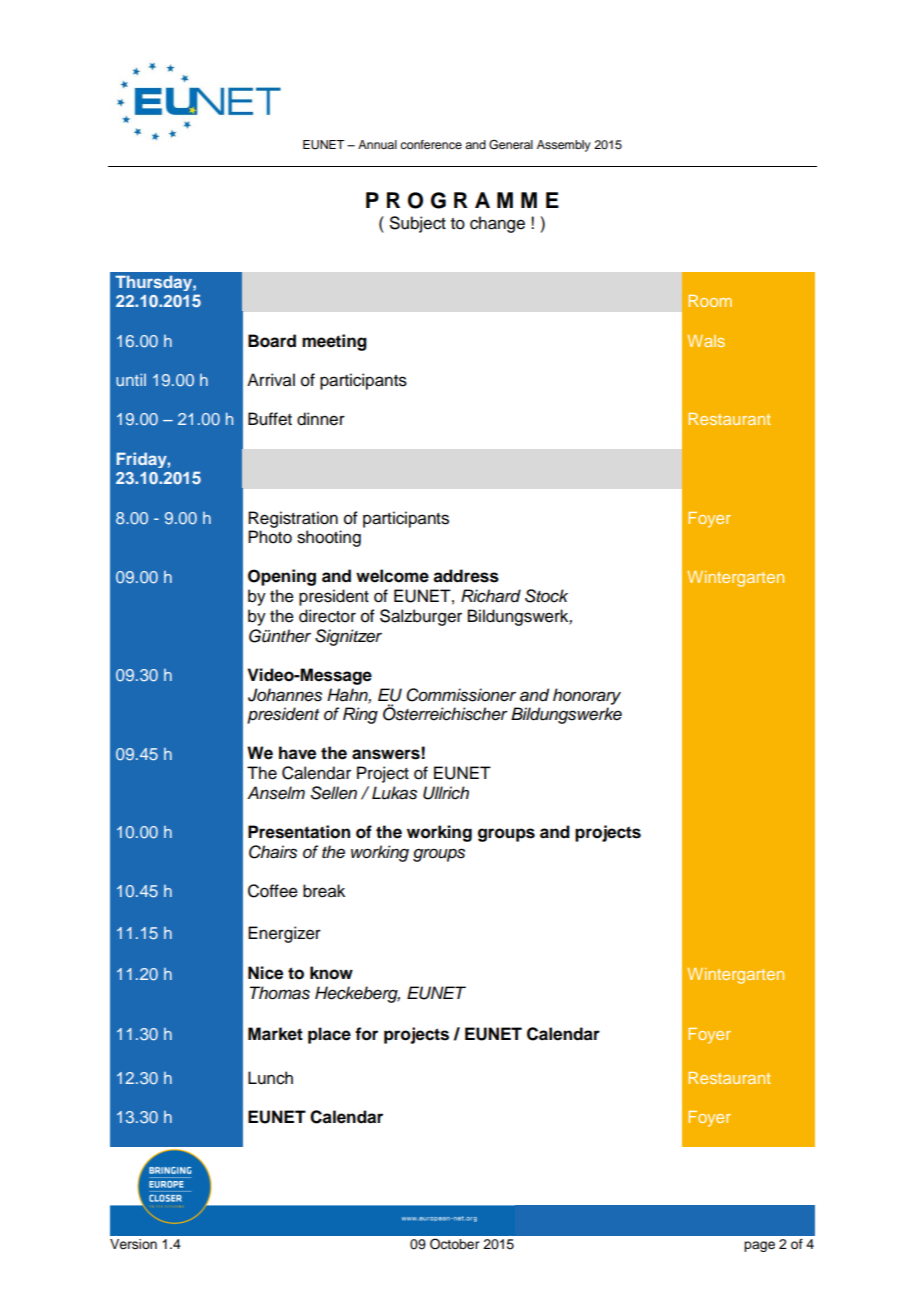 The width and height of the page is (924, 1308). Describe the element at coordinates (331, 973) in the page. I see `know` at that location.
